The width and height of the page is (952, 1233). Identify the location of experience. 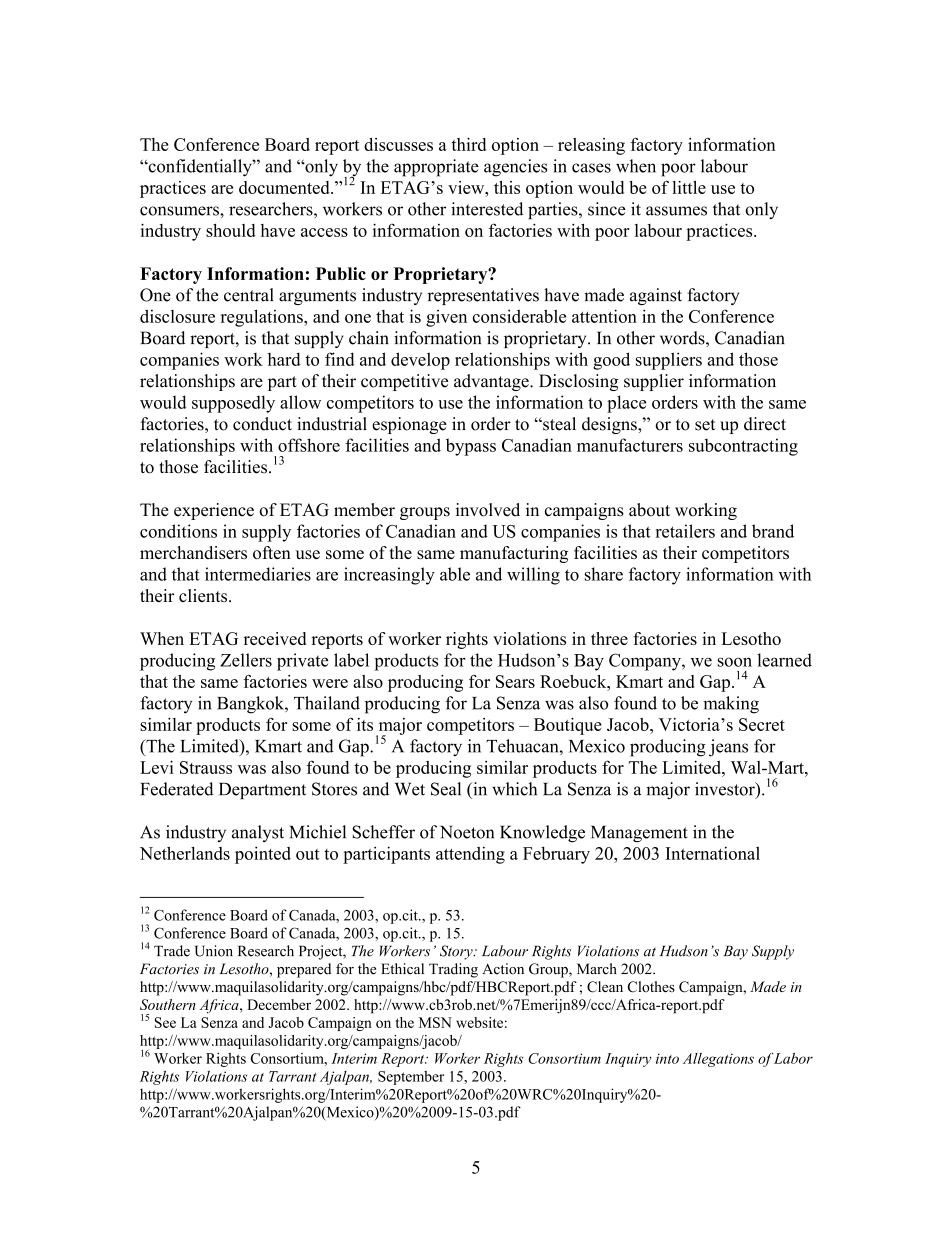
(214, 511).
